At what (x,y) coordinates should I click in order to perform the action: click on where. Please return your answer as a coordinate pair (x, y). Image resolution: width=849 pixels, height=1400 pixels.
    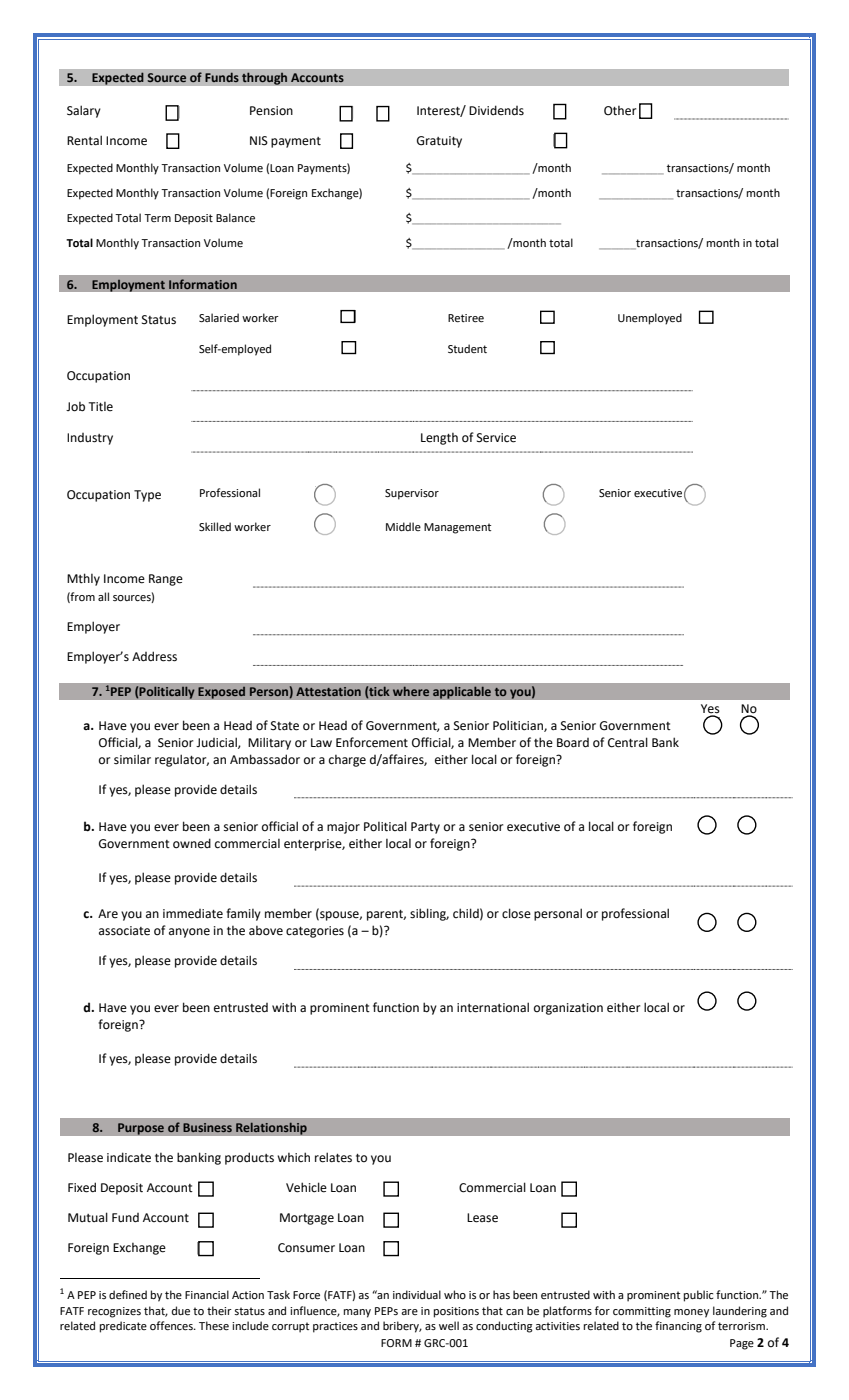
    Looking at the image, I should click on (411, 691).
